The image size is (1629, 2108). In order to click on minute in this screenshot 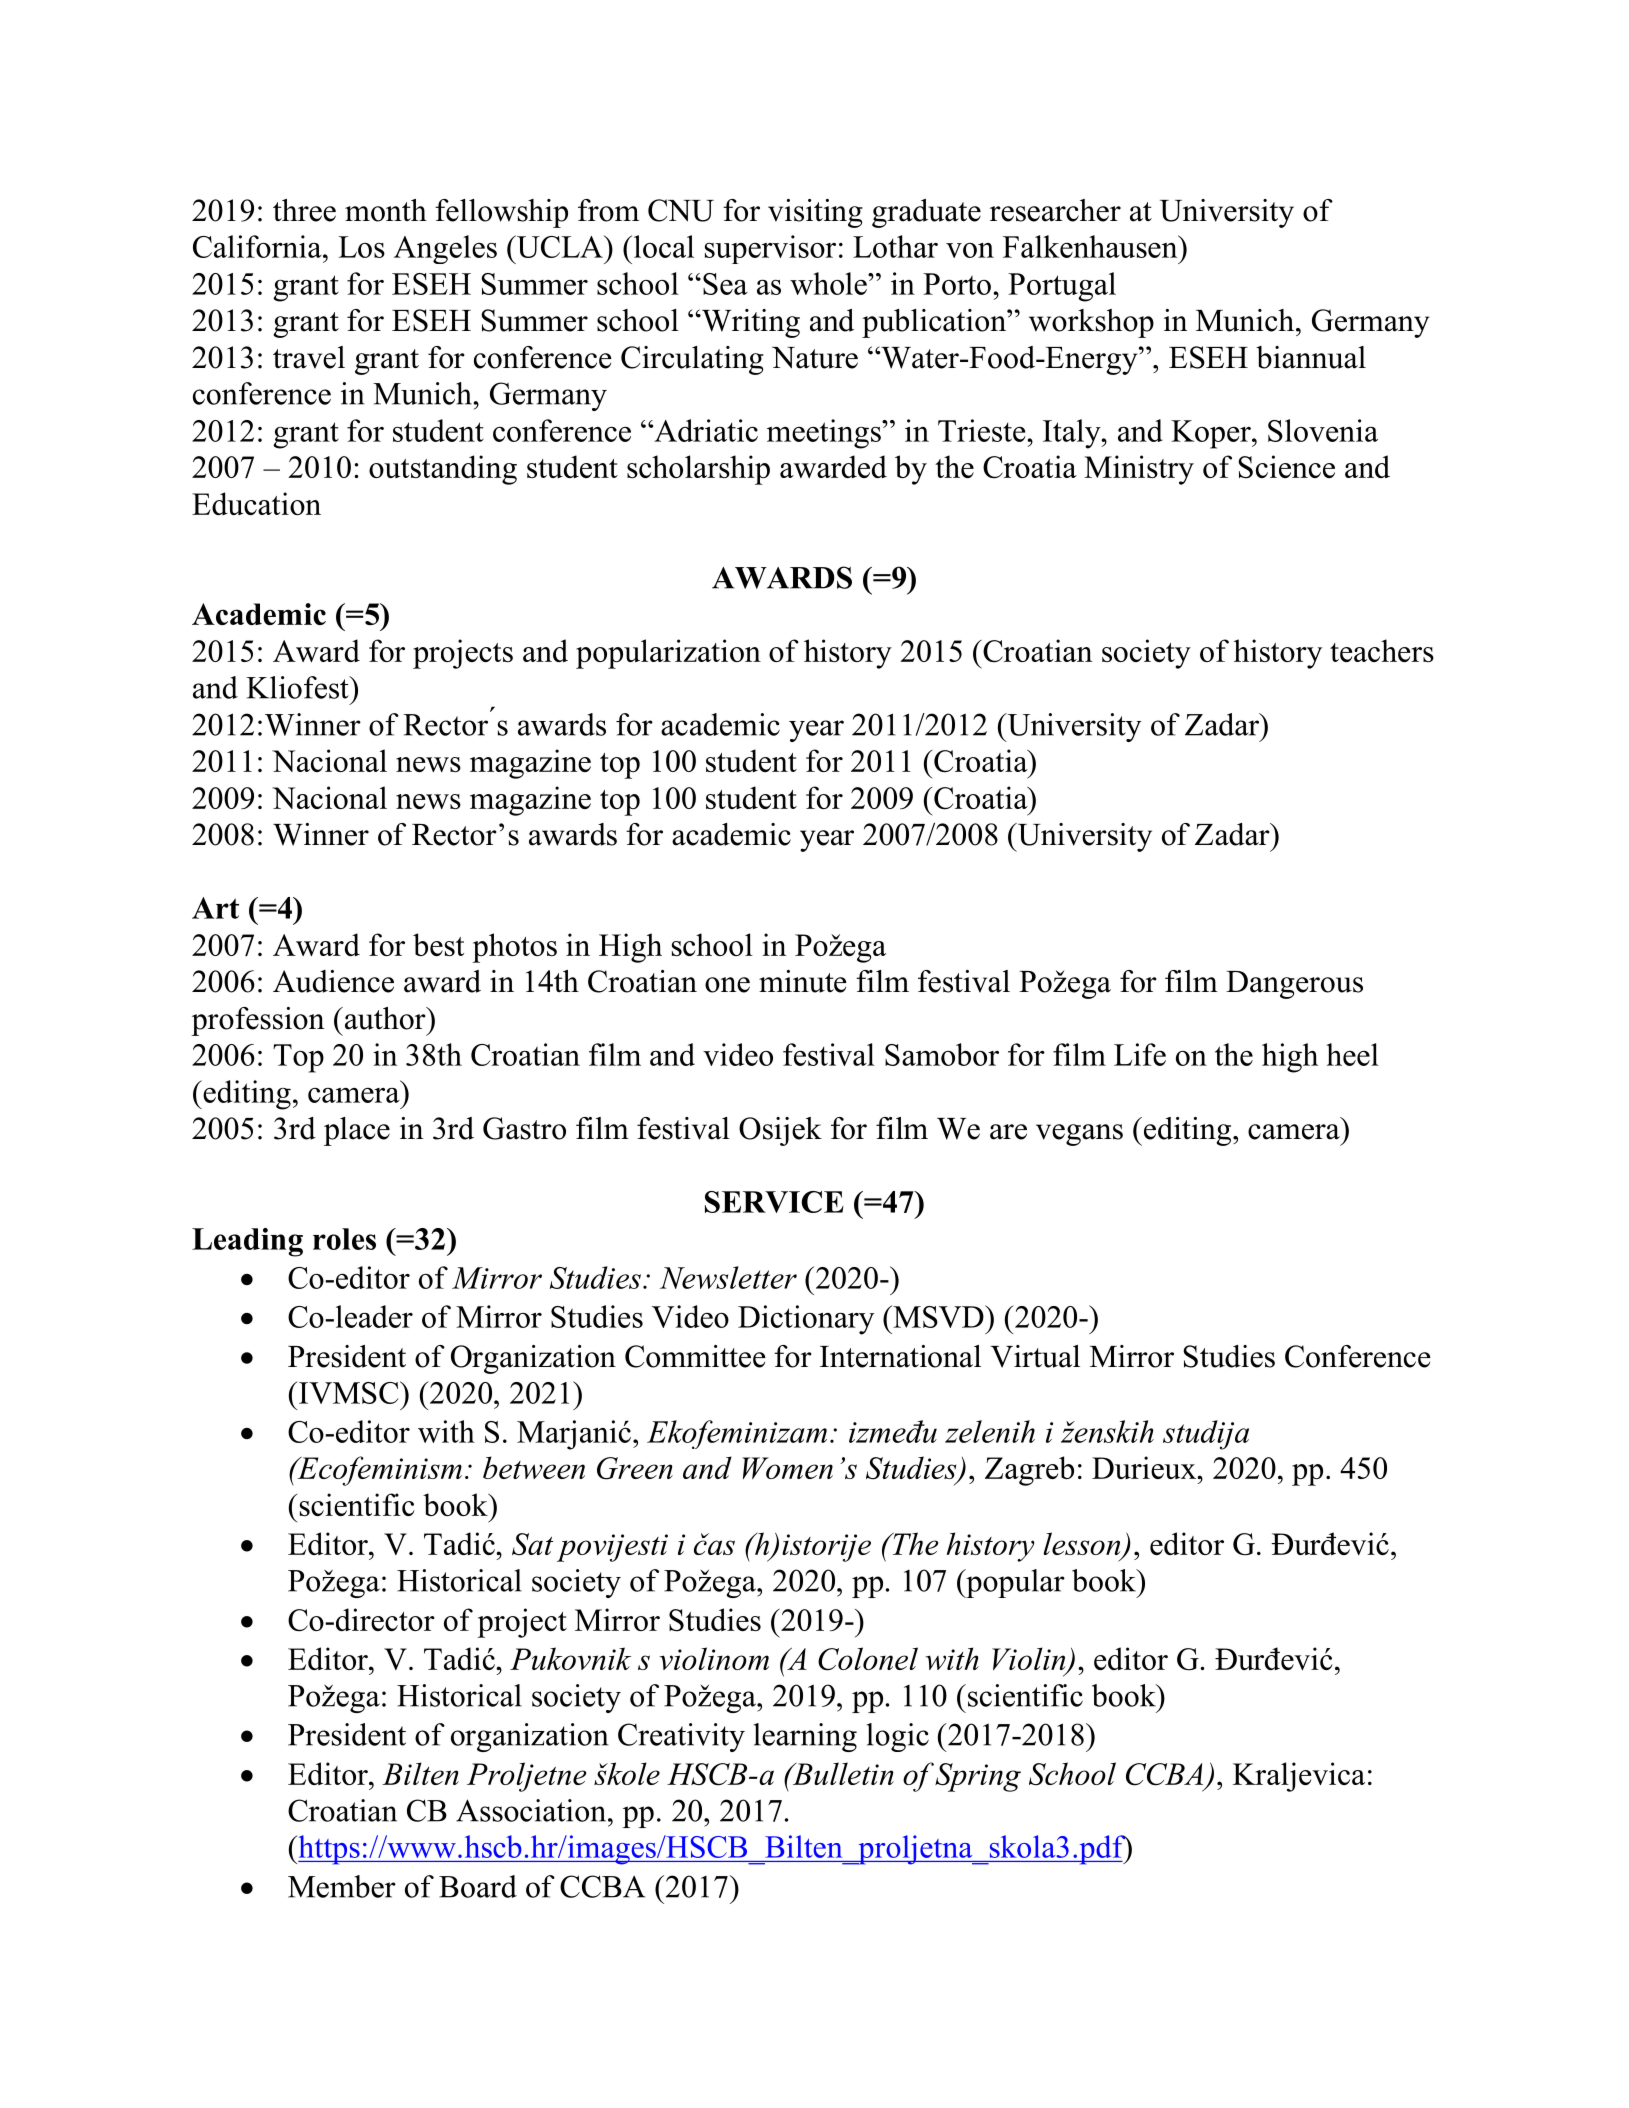, I will do `click(803, 981)`.
